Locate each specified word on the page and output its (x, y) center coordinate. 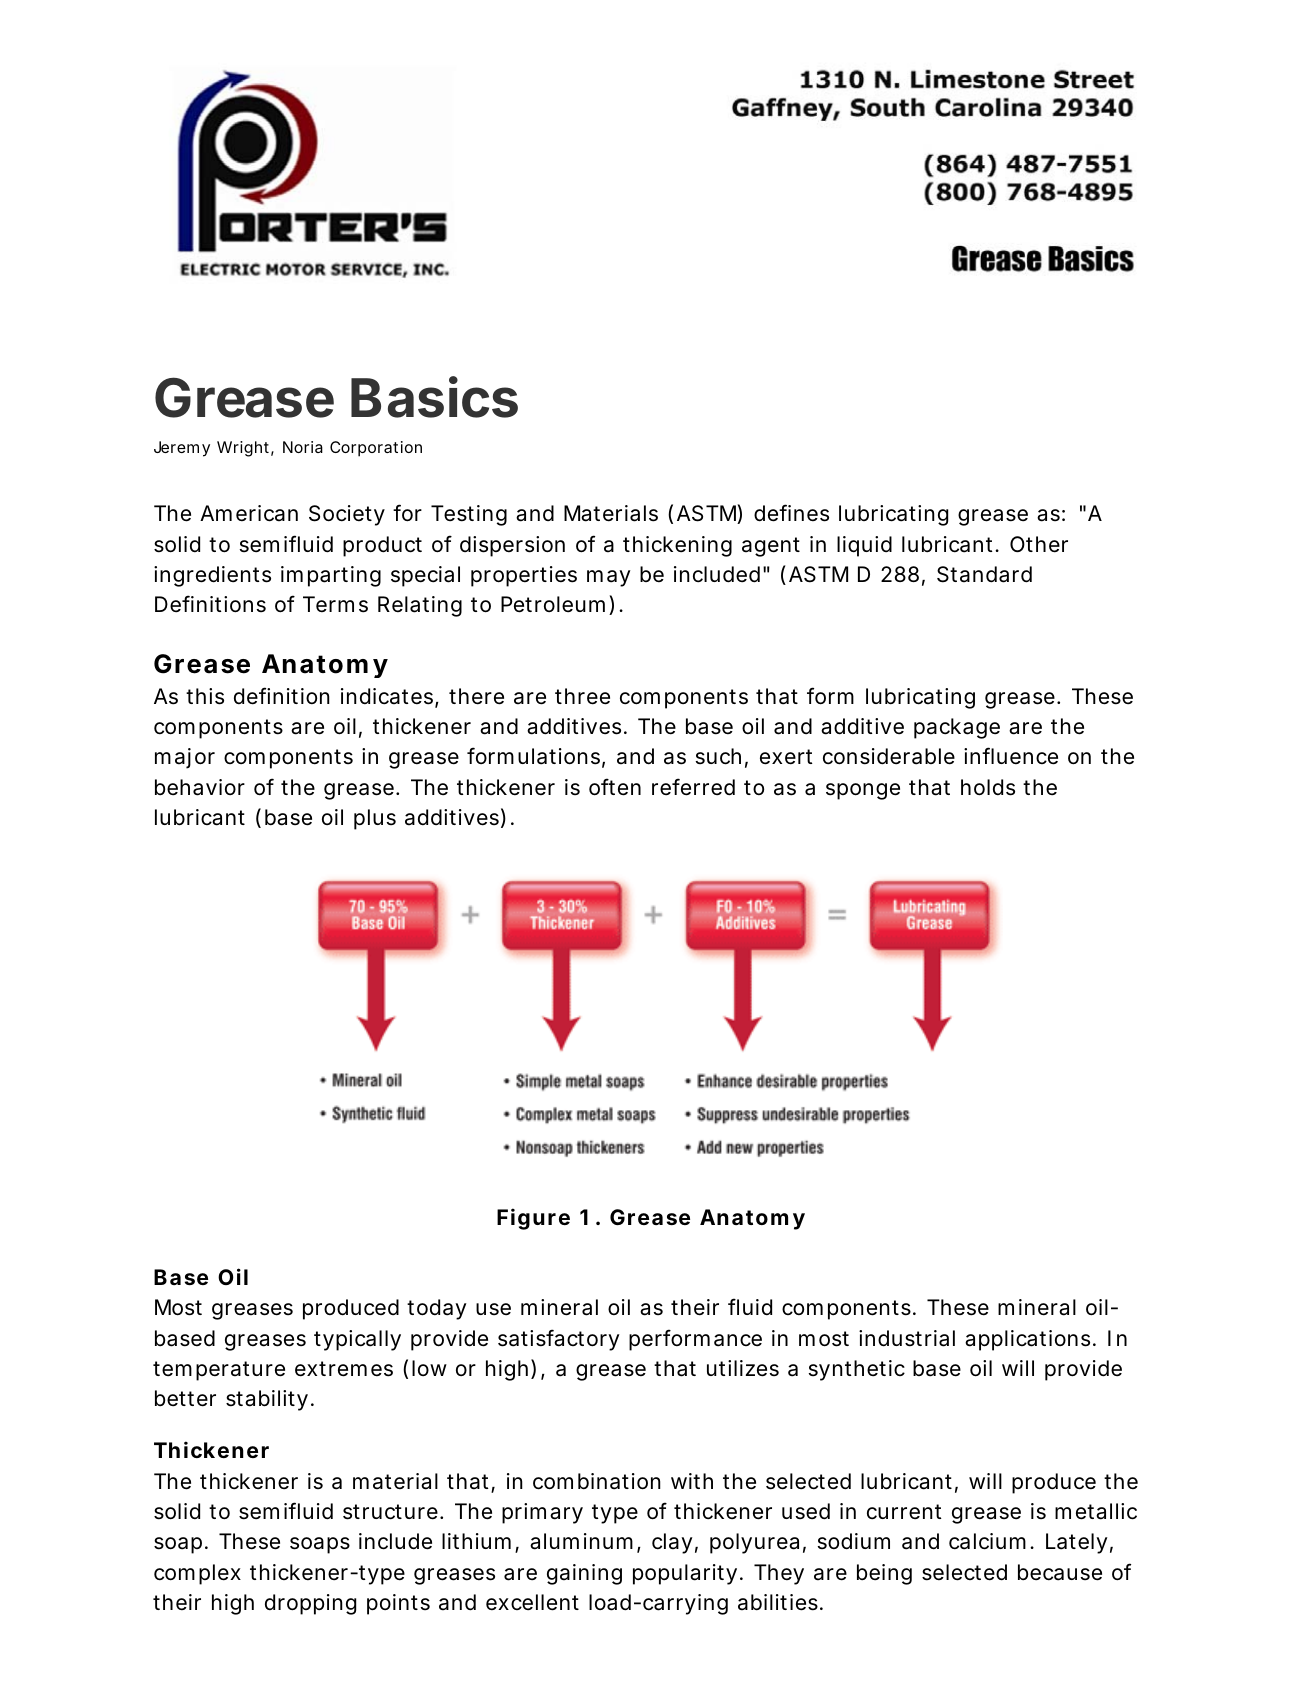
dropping (310, 1604)
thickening (677, 546)
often (615, 787)
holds (988, 787)
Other (1039, 544)
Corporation (376, 449)
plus (375, 819)
